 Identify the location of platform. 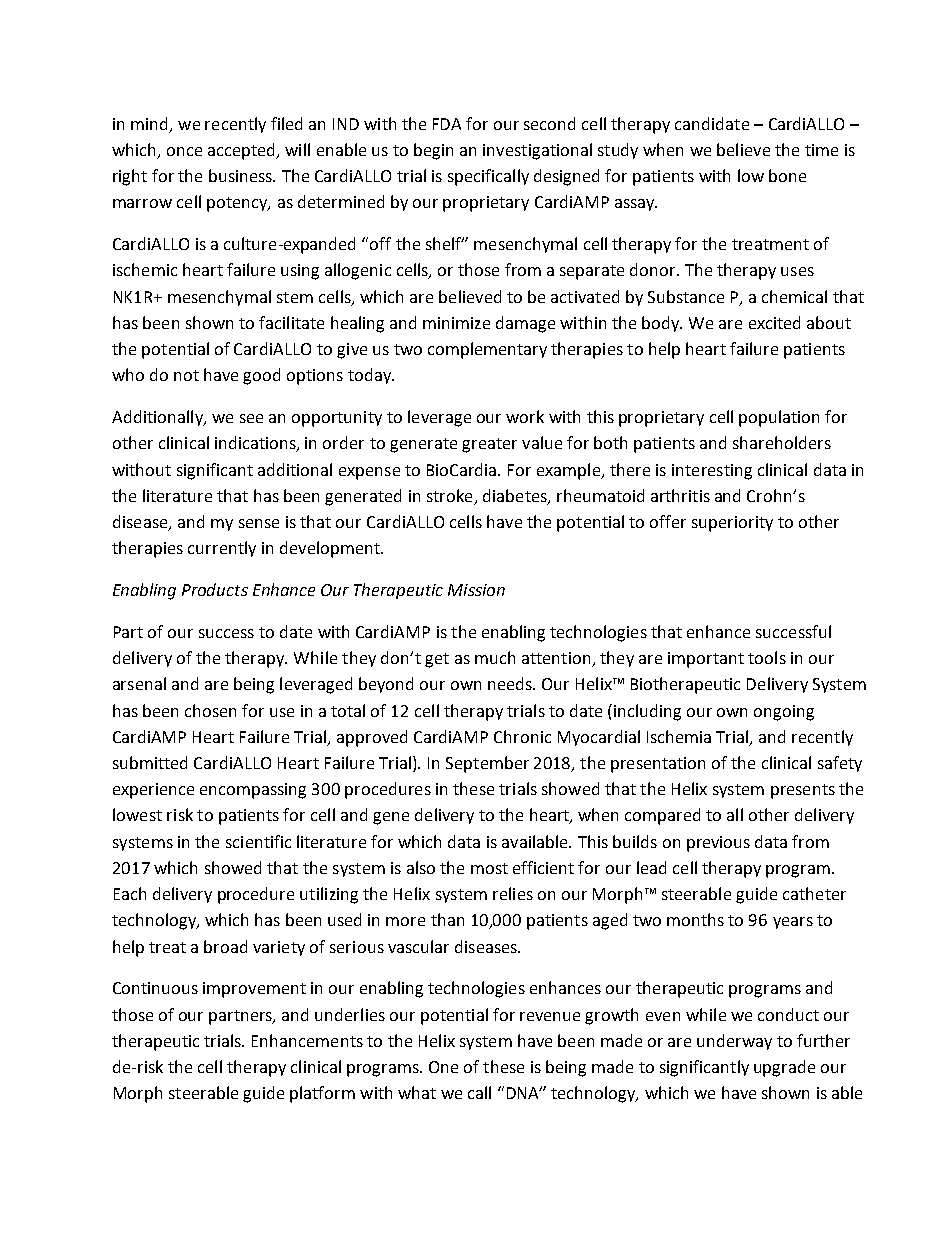
(322, 1094).
